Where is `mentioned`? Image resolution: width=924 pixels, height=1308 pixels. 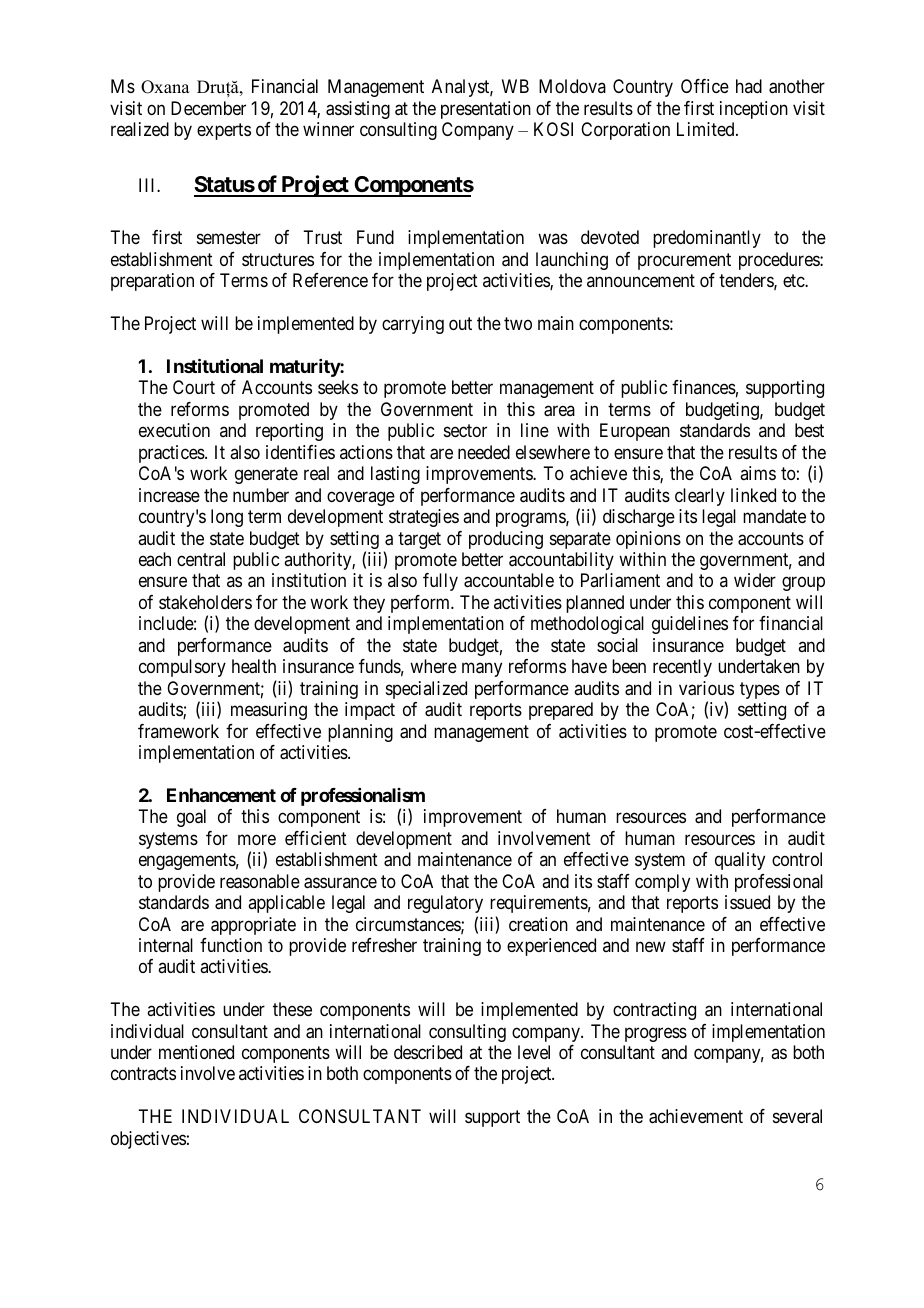
mentioned is located at coordinates (196, 1052).
